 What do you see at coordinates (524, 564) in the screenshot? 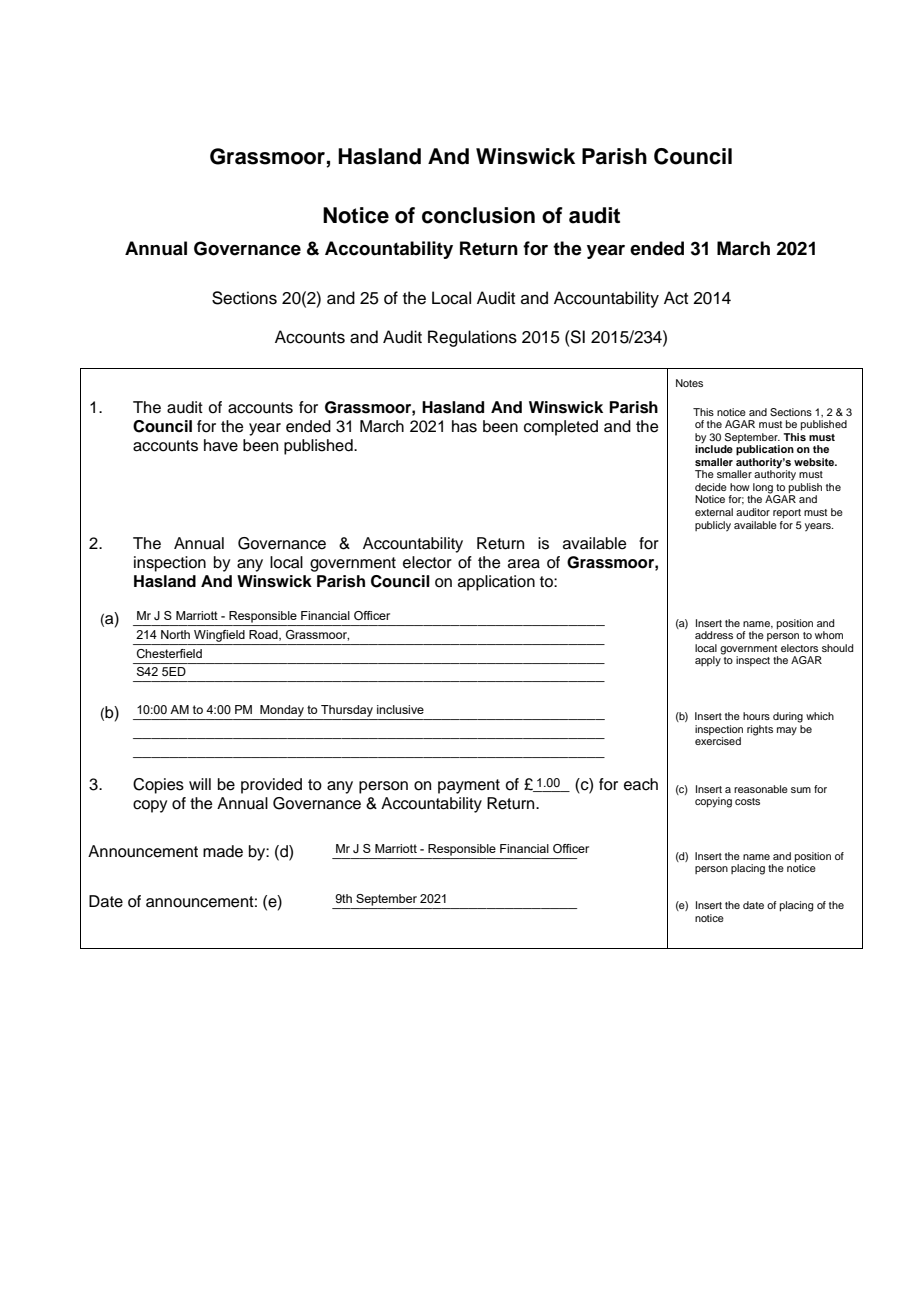
I see `area` at bounding box center [524, 564].
